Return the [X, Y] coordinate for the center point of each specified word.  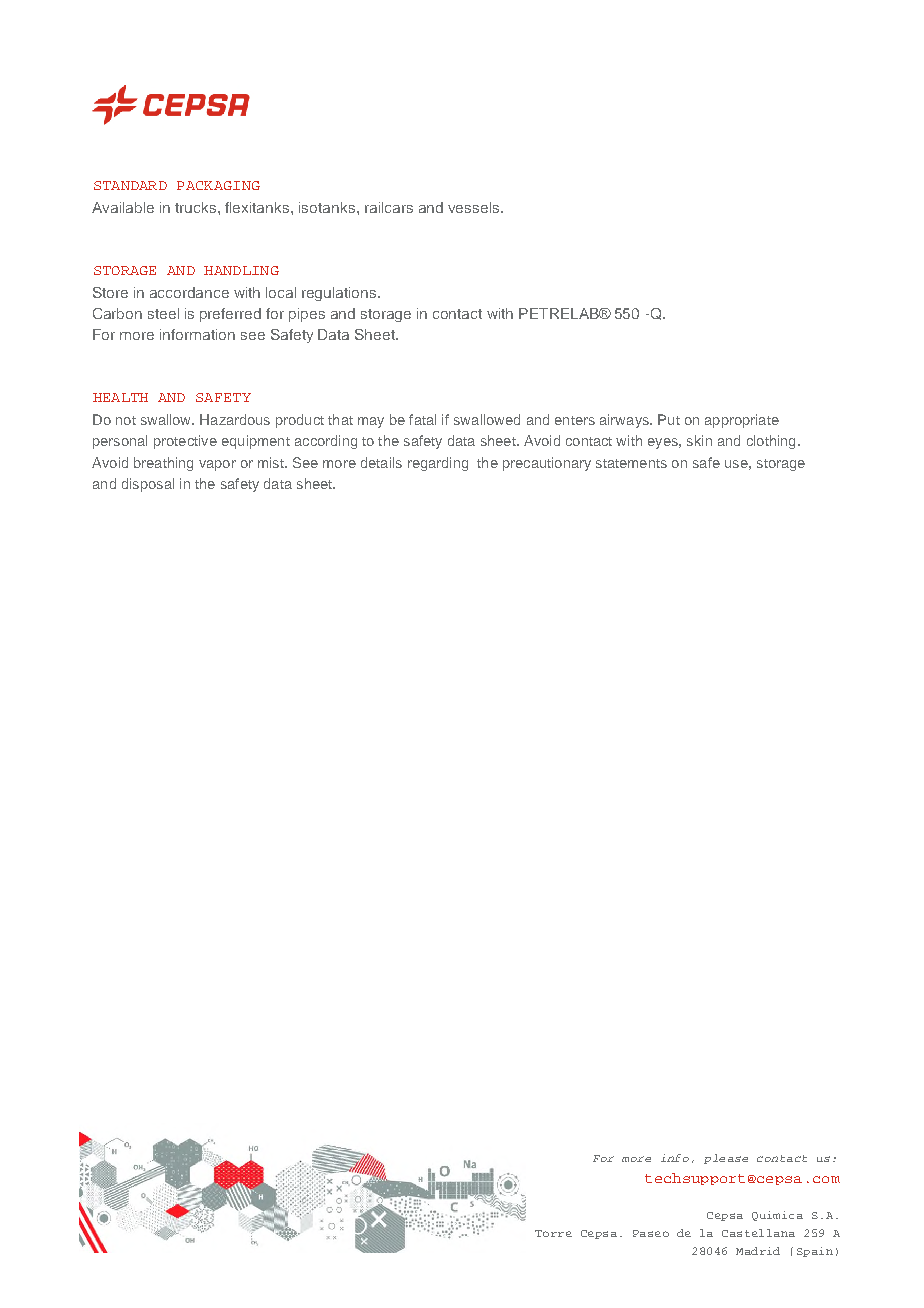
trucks [197, 207]
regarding [438, 464]
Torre [553, 1233]
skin [699, 440]
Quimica [777, 1216]
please [726, 1159]
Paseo [651, 1233]
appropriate [742, 421]
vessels [475, 207]
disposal [148, 485]
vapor [217, 465]
